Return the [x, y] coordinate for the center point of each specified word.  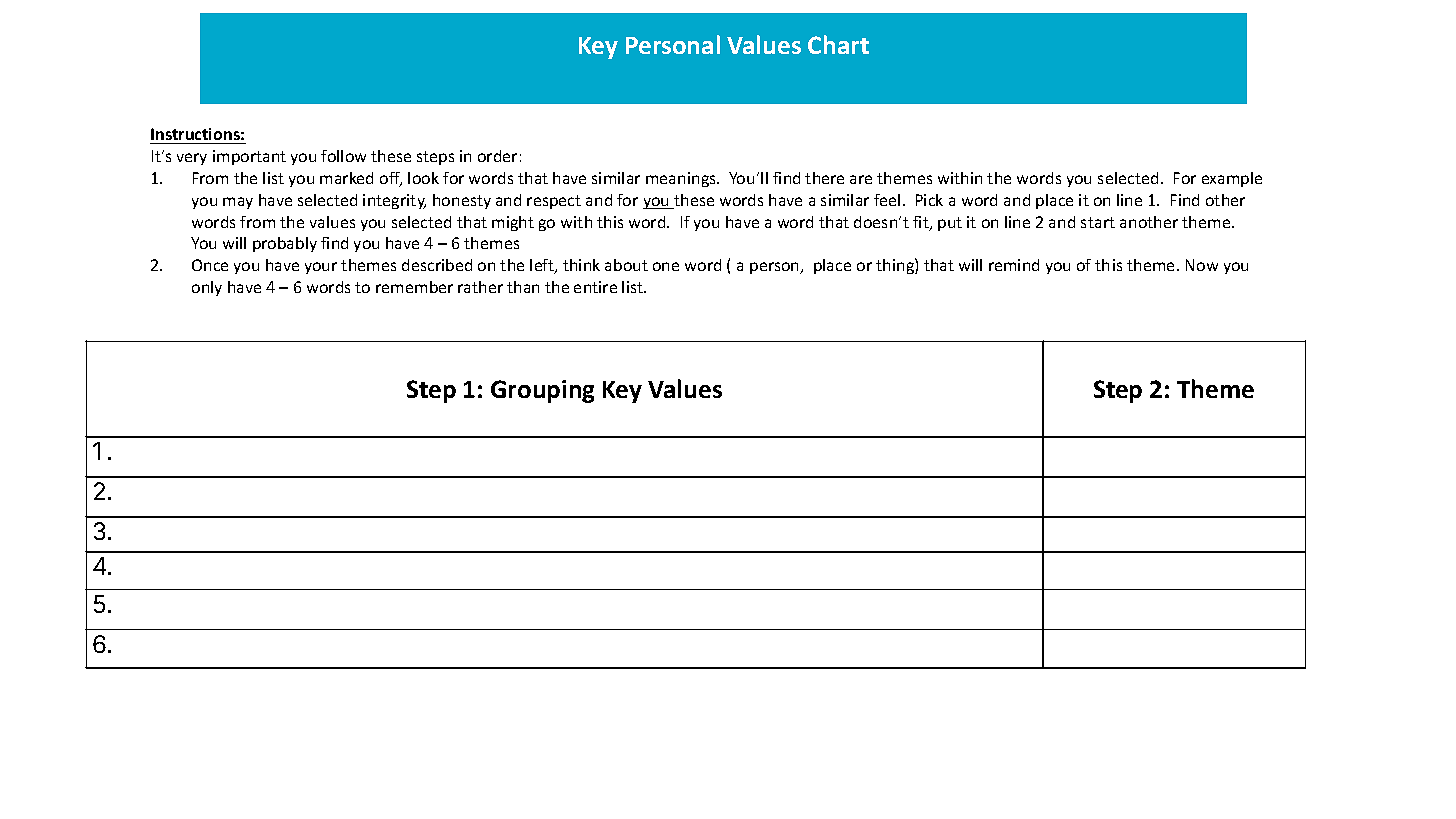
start [1098, 222]
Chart [838, 44]
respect [554, 202]
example [1232, 179]
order [497, 156]
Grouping [542, 391]
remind [1014, 265]
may [238, 203]
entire [595, 287]
